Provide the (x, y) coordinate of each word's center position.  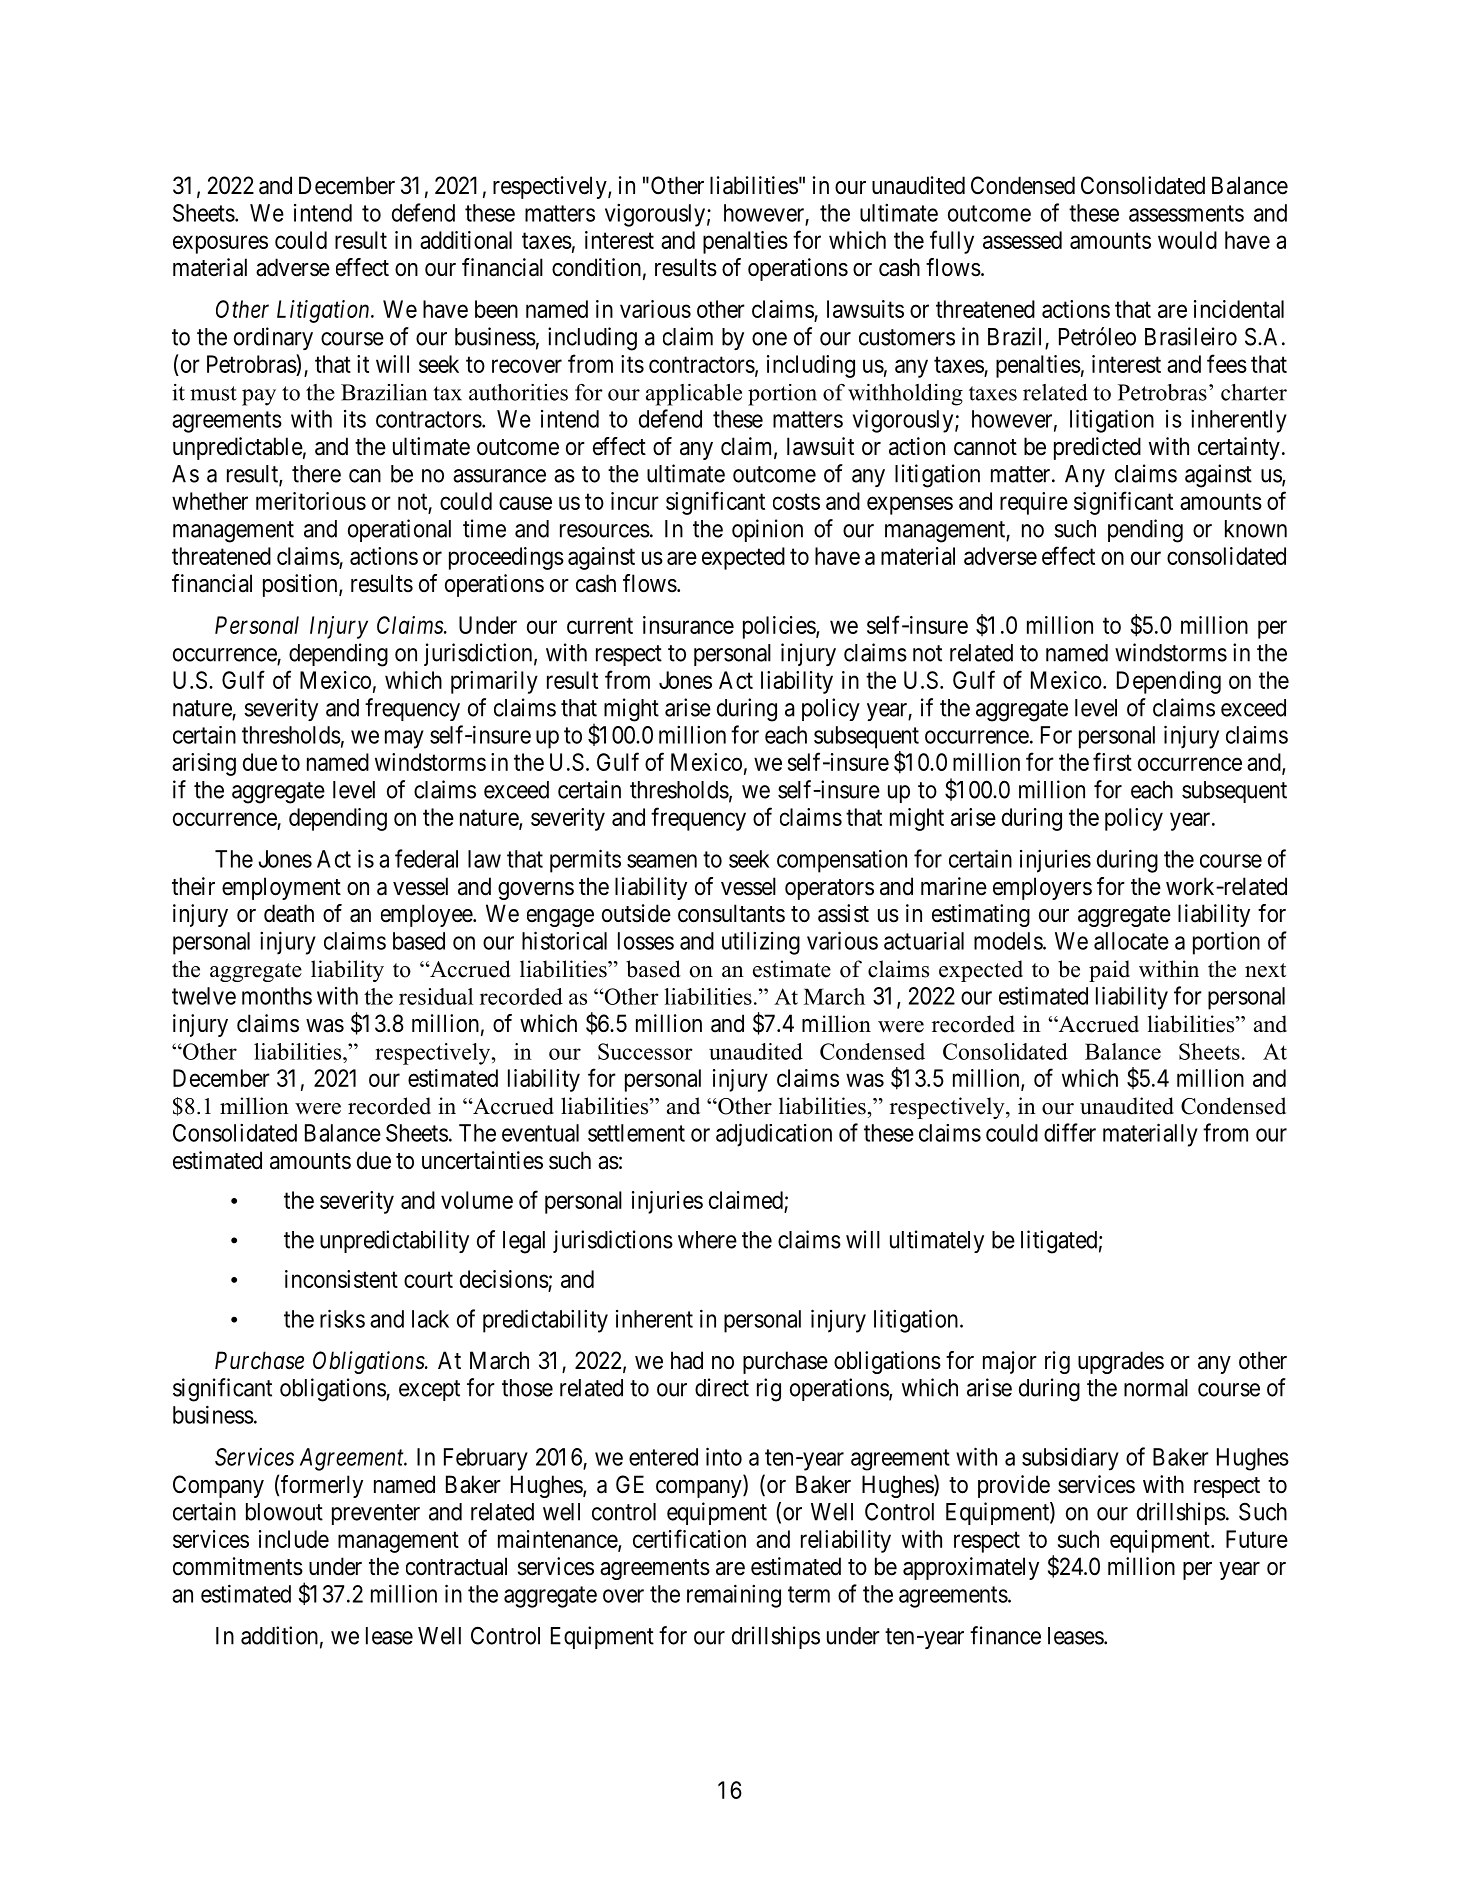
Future (1257, 1539)
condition (596, 267)
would (1187, 240)
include (294, 1539)
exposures (220, 244)
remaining (734, 1596)
